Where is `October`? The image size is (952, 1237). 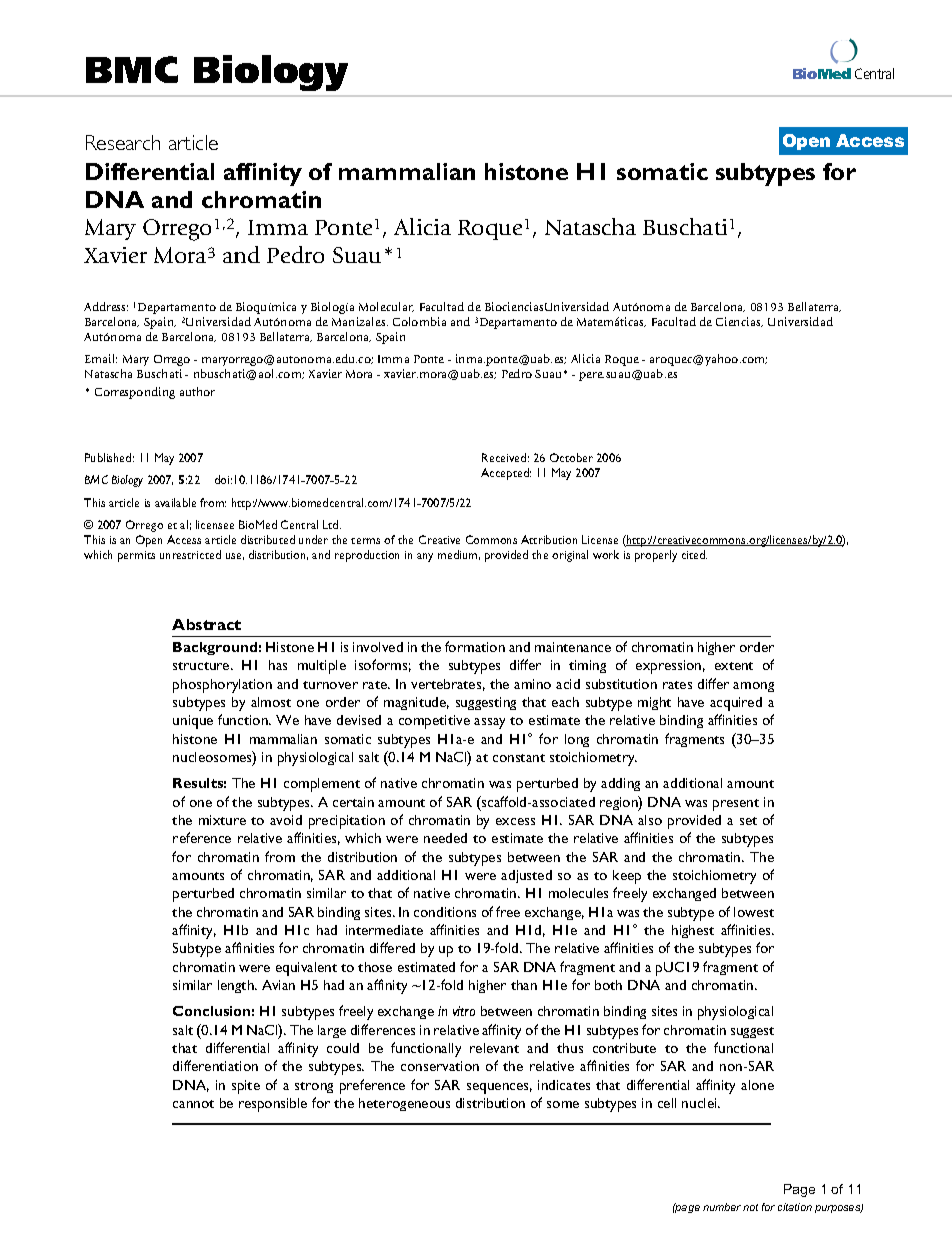
October is located at coordinates (571, 457).
